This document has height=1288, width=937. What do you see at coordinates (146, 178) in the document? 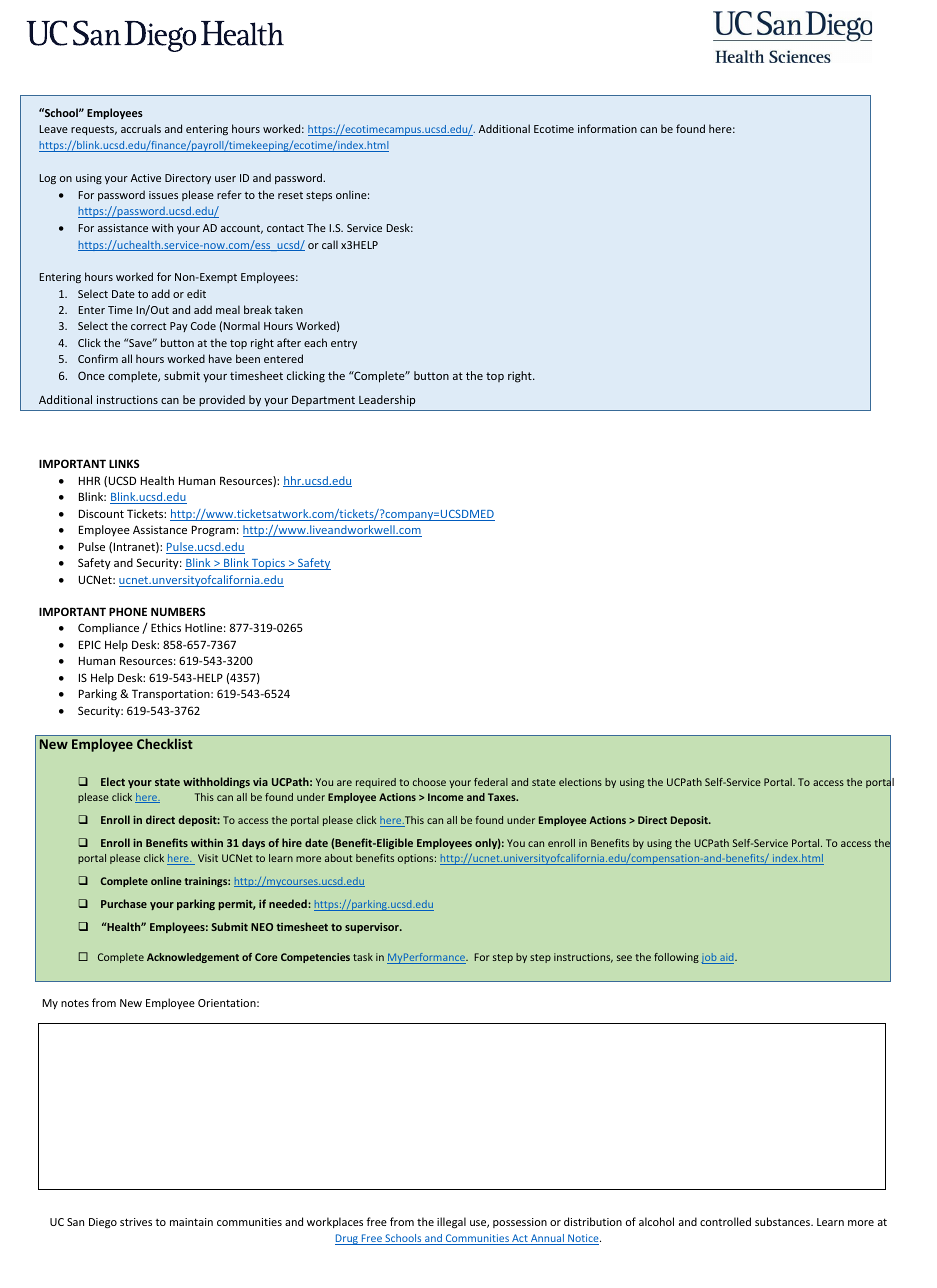
I see `Active` at bounding box center [146, 178].
